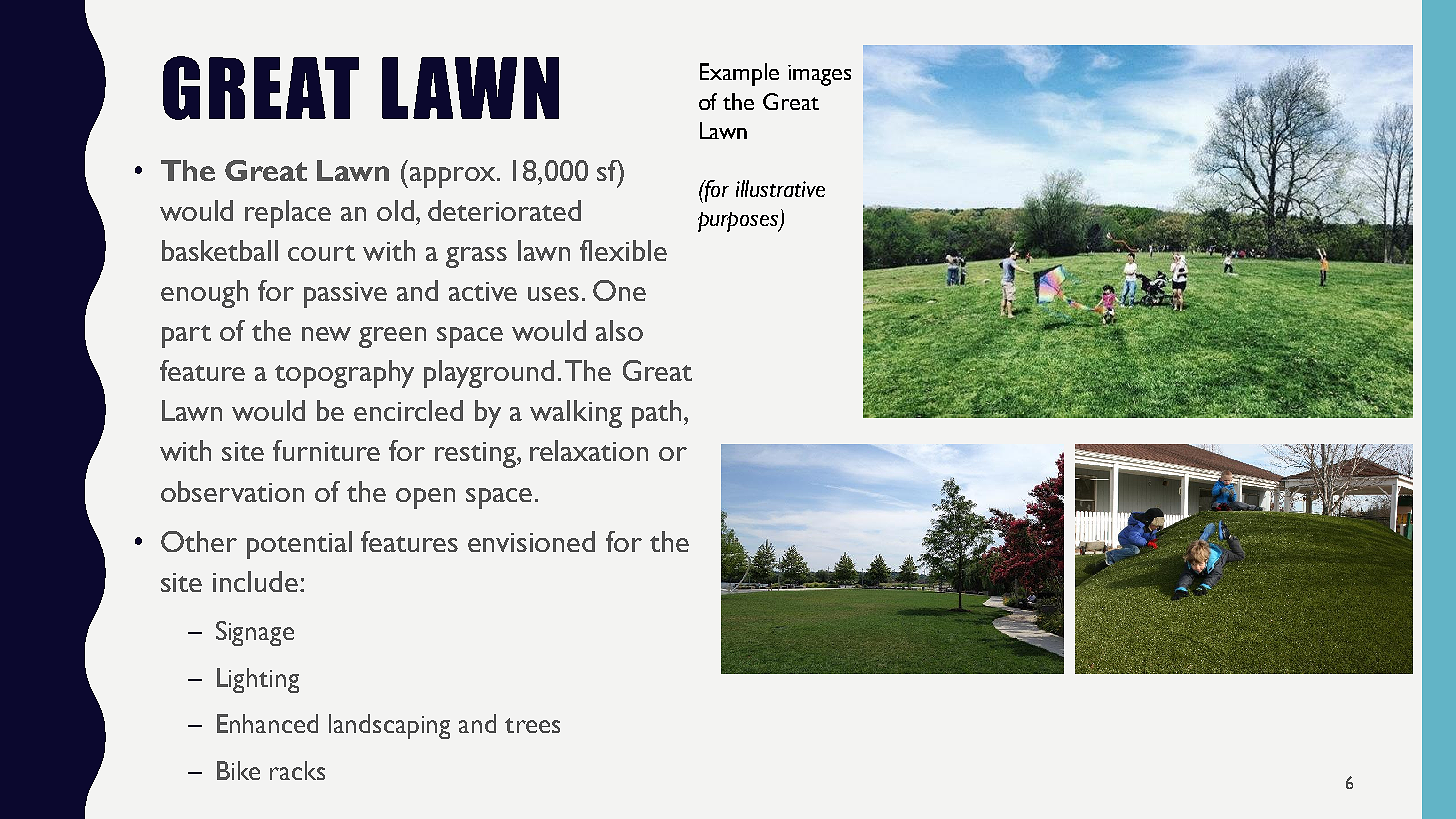  I want to click on furniture, so click(326, 450).
